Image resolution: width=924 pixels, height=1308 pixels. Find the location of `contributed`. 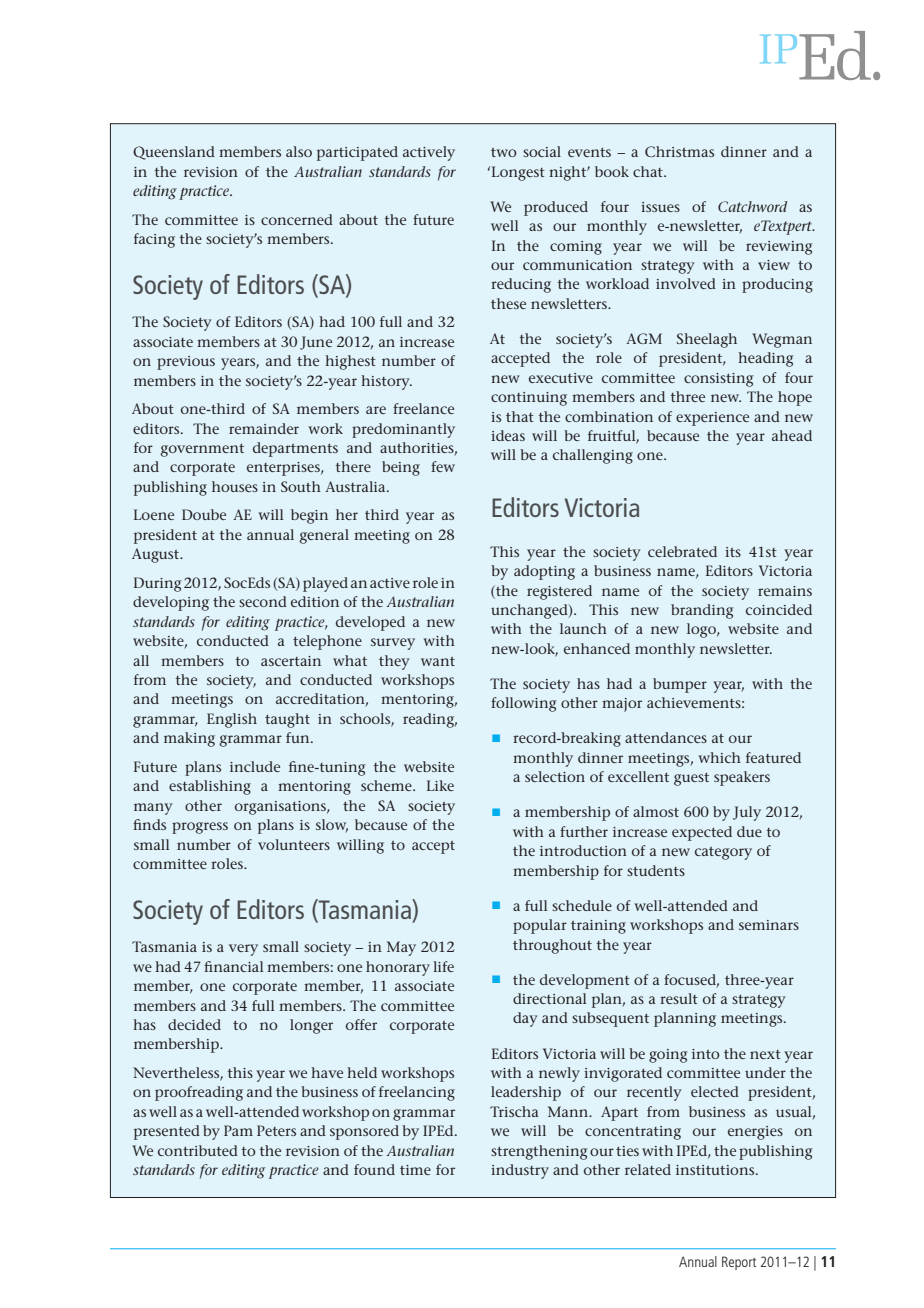

contributed is located at coordinates (198, 1150).
